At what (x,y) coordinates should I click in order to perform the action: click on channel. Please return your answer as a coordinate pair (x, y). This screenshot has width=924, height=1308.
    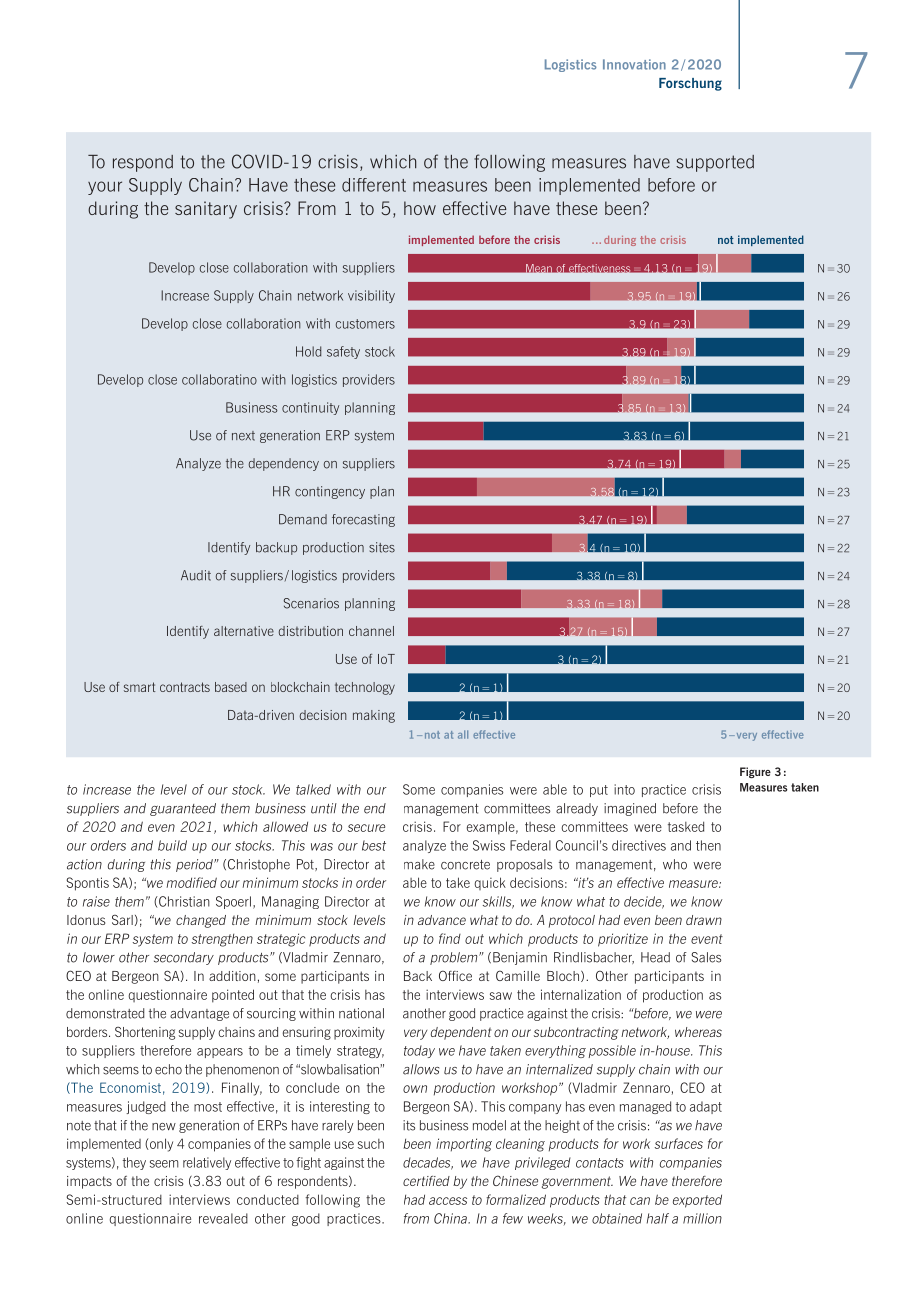
    Looking at the image, I should click on (371, 631).
